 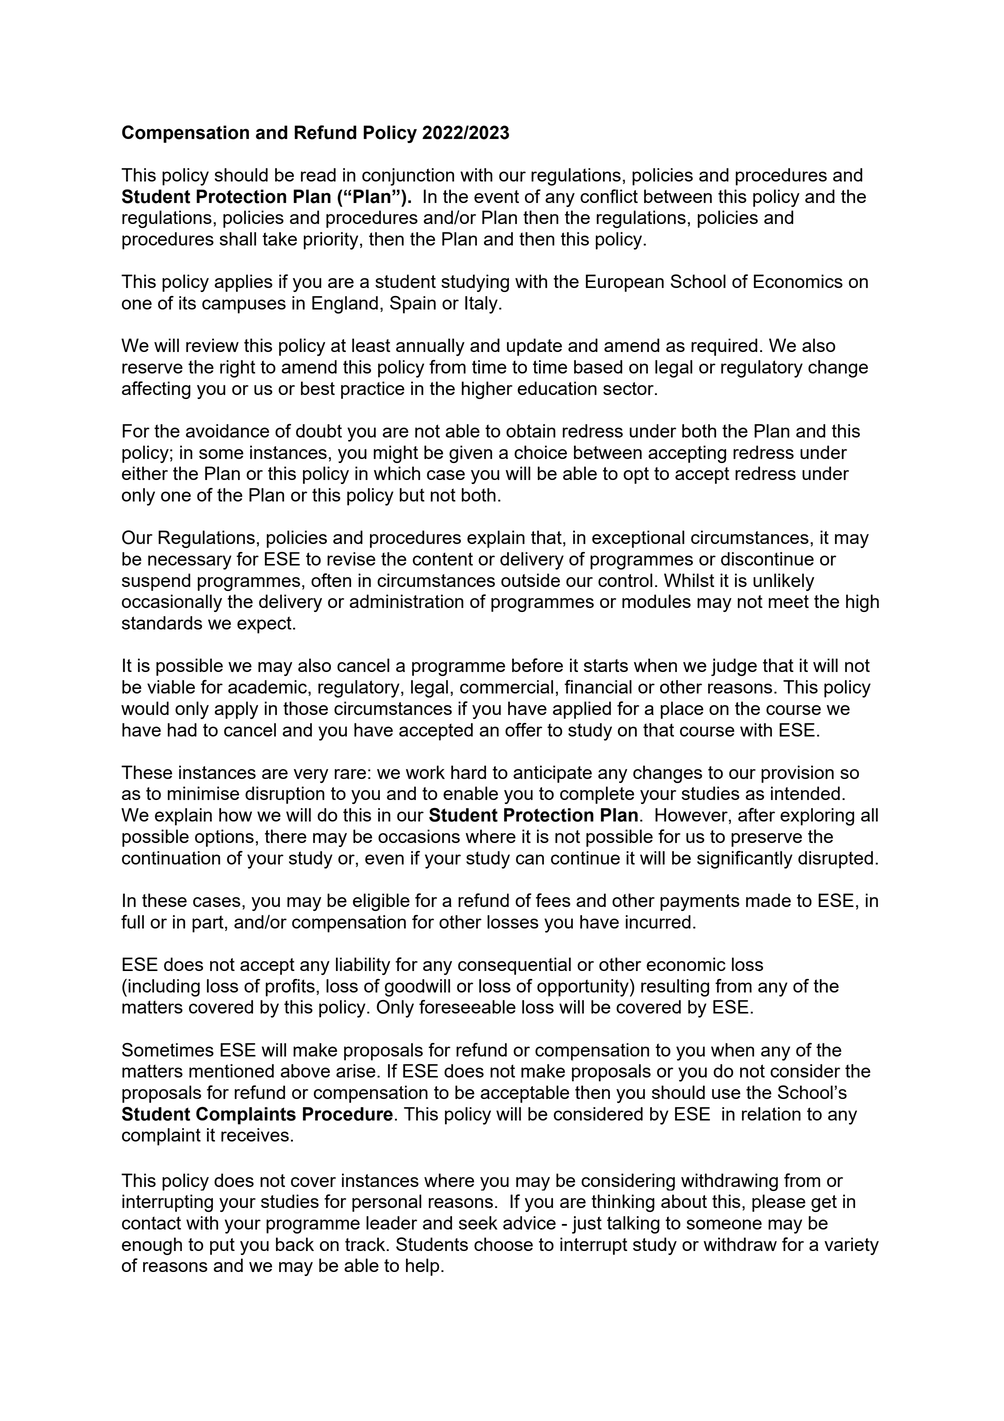 What do you see at coordinates (468, 772) in the screenshot?
I see `hard` at bounding box center [468, 772].
